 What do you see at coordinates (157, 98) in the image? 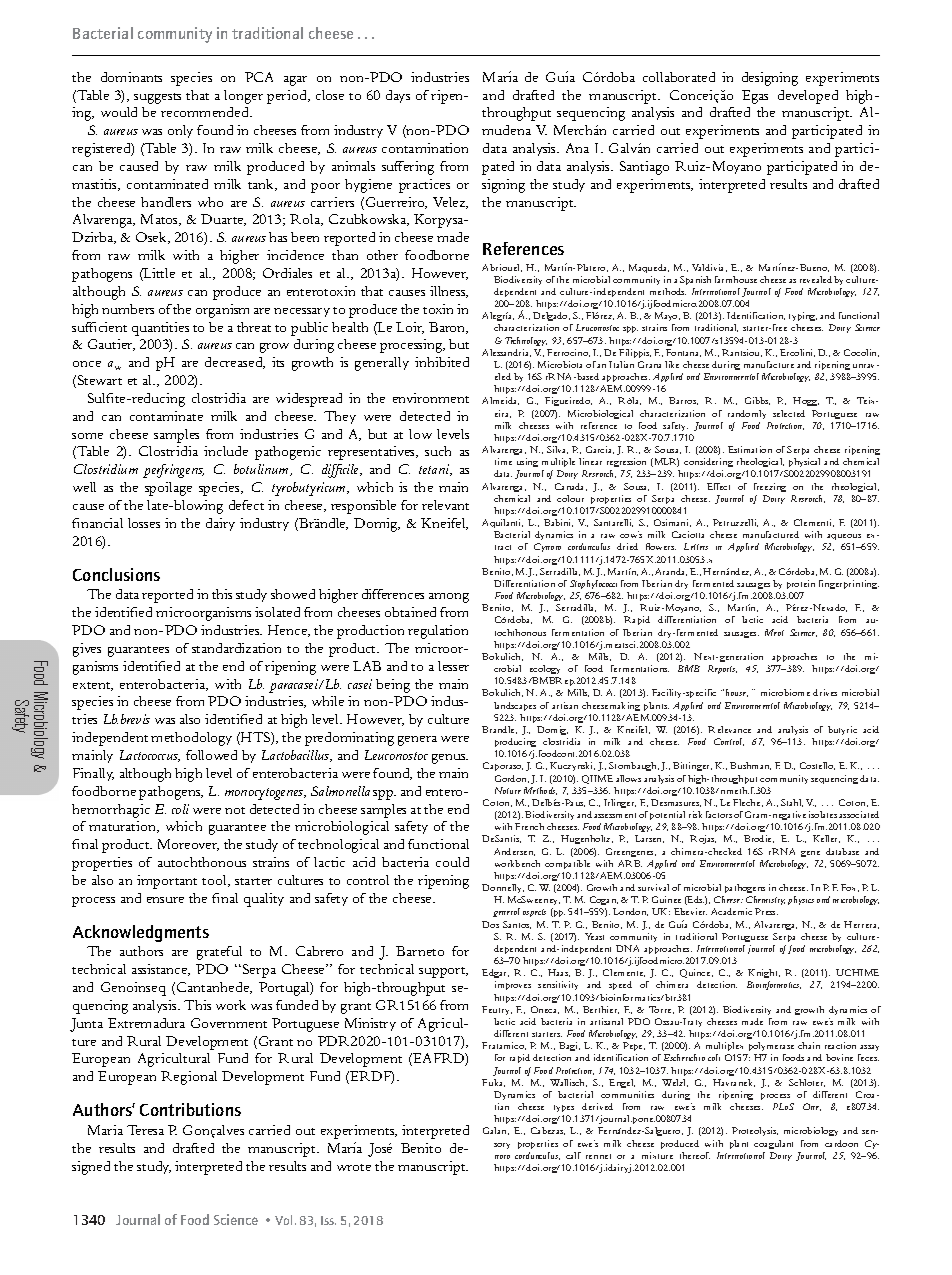
I see `suggests` at bounding box center [157, 98].
